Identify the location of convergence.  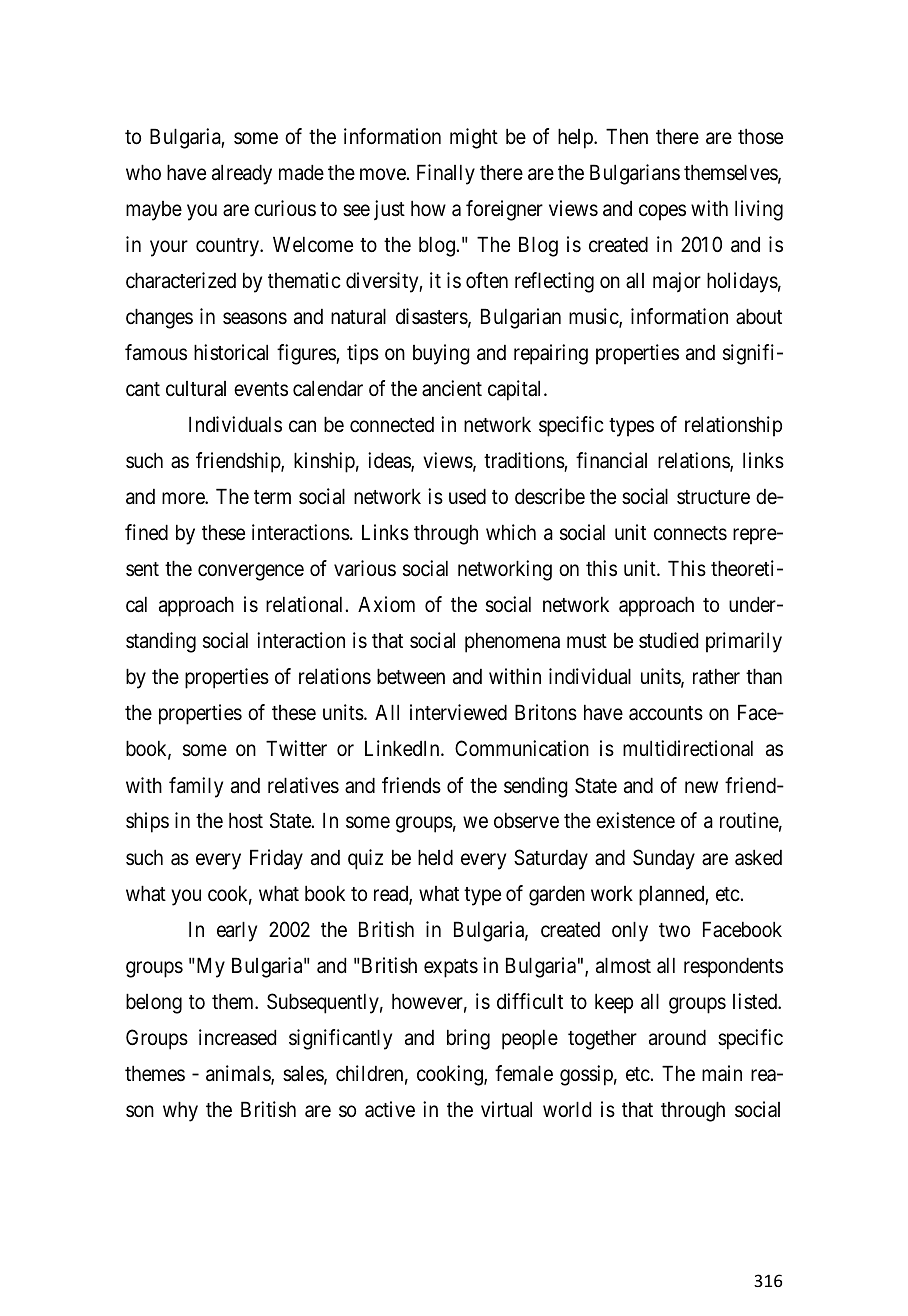
(251, 573).
